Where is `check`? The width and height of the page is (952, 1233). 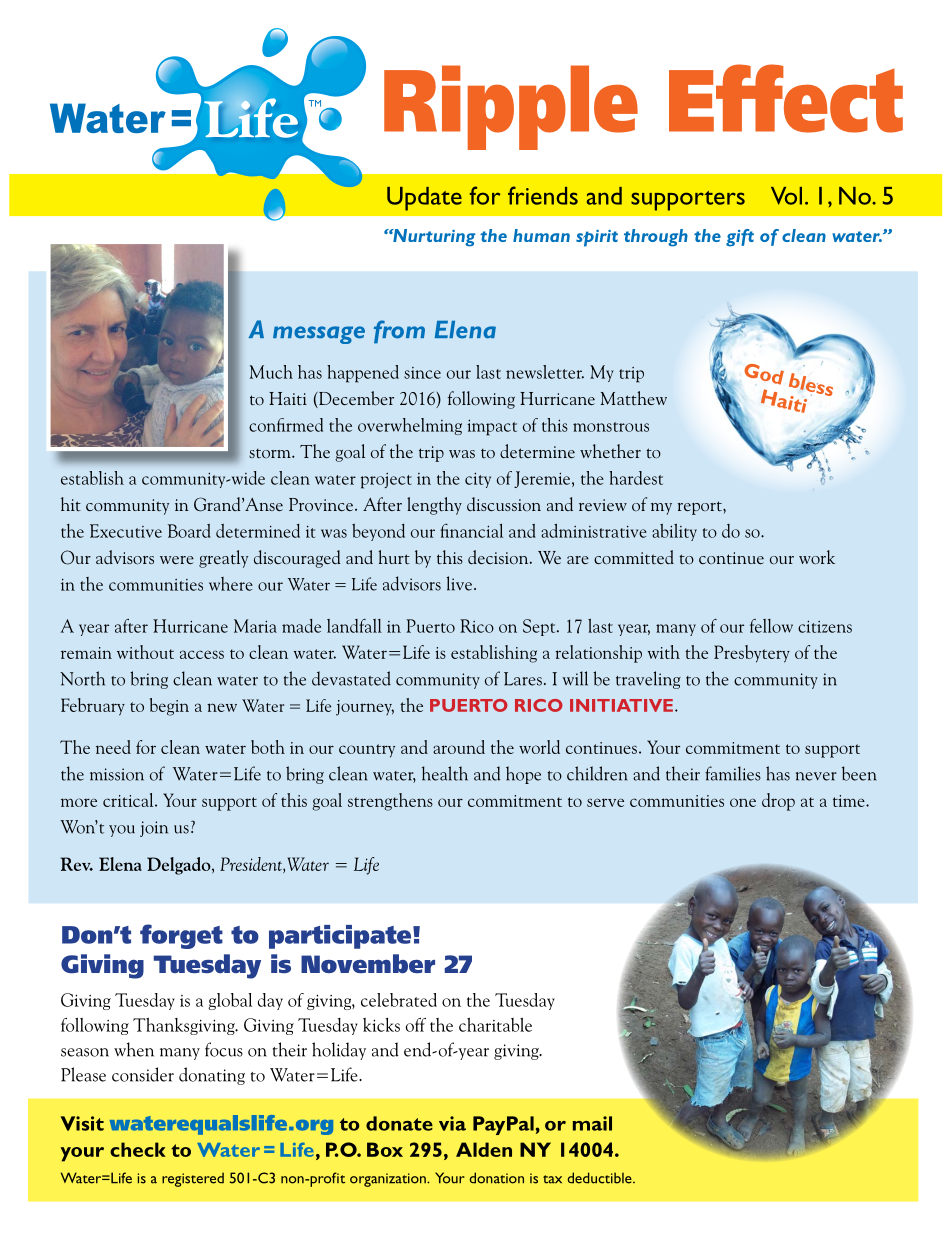
check is located at coordinates (138, 1149).
